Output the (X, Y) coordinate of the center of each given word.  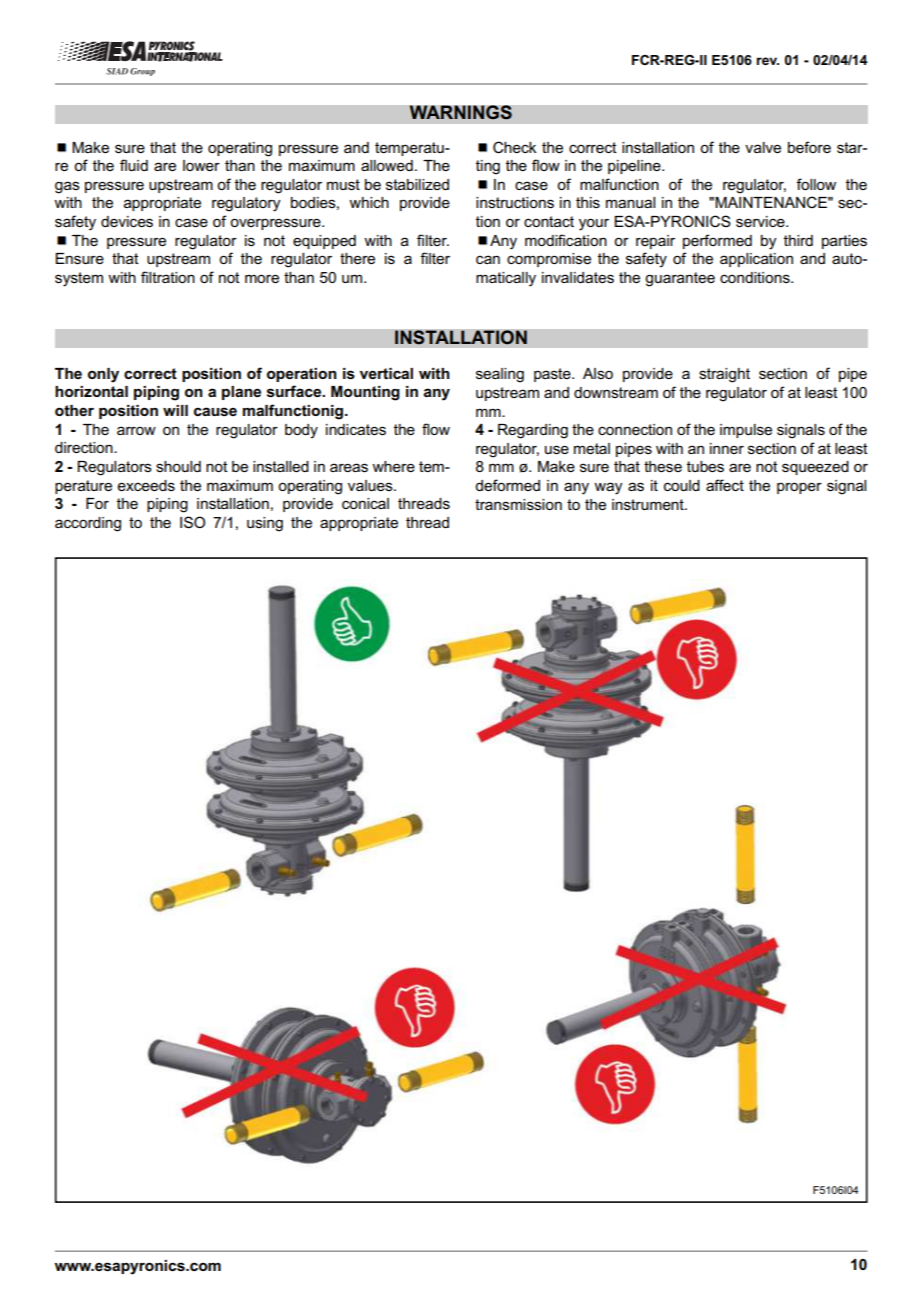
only (103, 375)
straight (724, 375)
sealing (500, 375)
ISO (192, 522)
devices (127, 221)
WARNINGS (460, 112)
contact (549, 221)
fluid (134, 165)
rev (767, 61)
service (761, 221)
